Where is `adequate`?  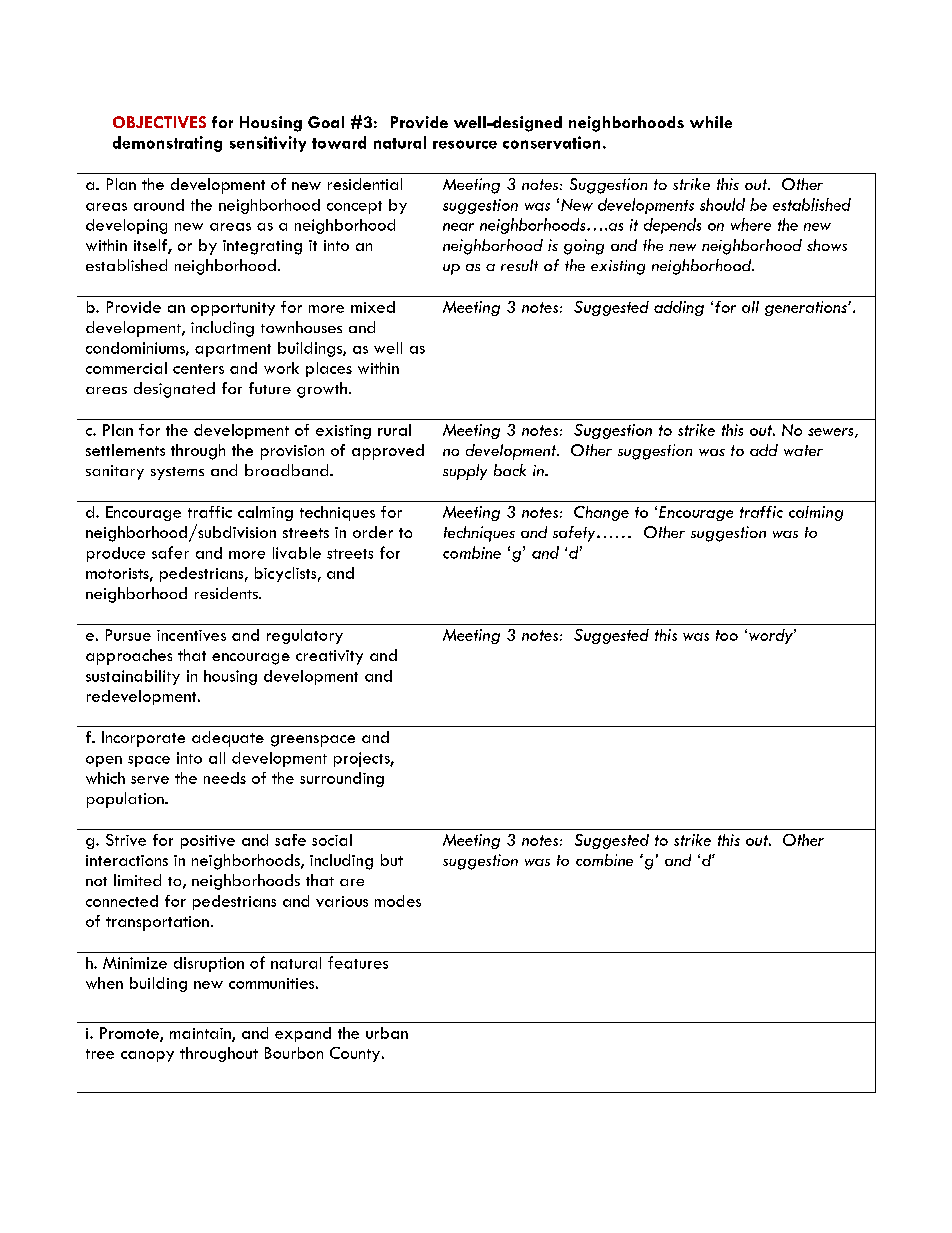 adequate is located at coordinates (228, 739).
